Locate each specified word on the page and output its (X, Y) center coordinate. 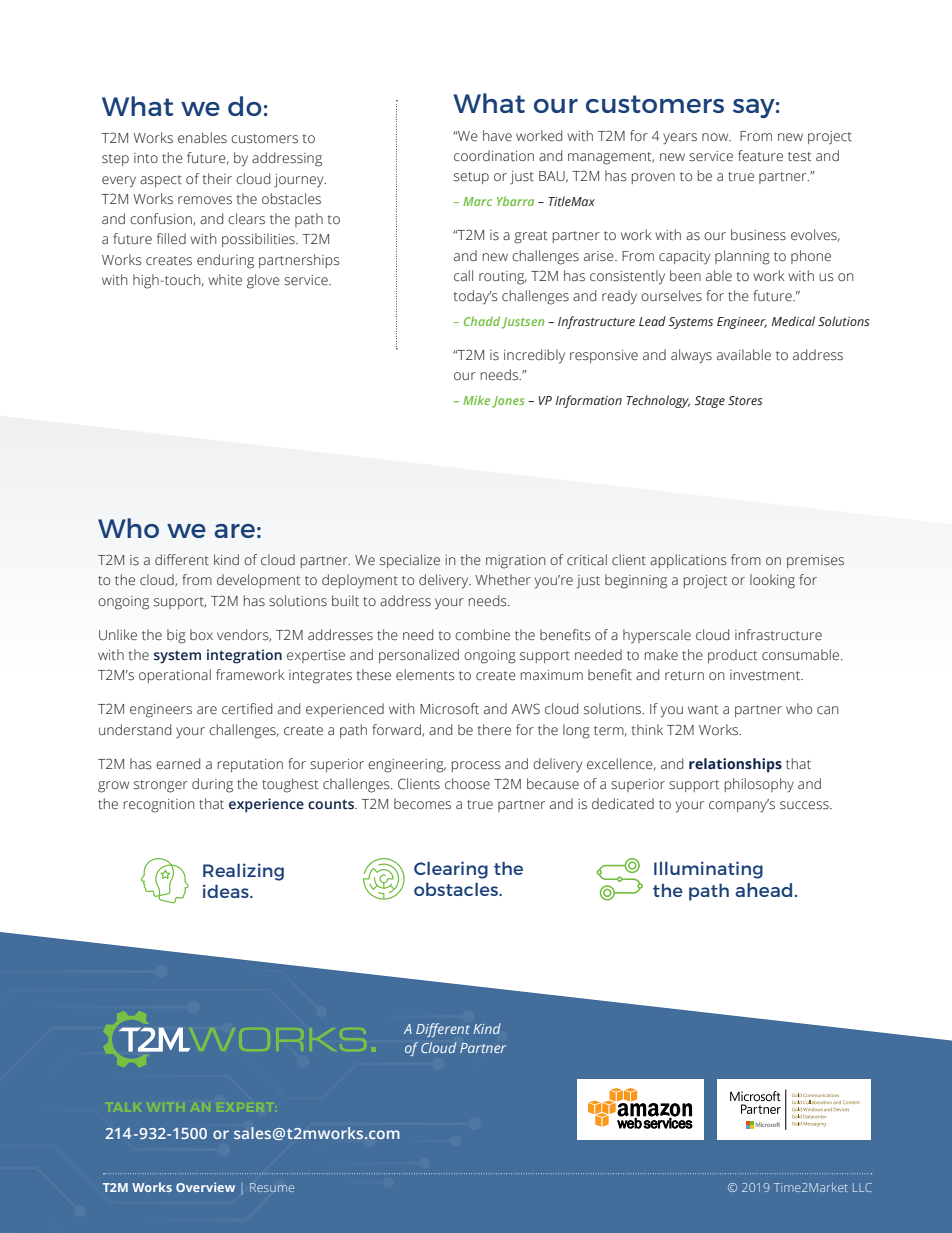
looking (772, 581)
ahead (763, 890)
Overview (205, 1187)
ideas (227, 891)
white (225, 280)
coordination (494, 156)
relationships (735, 765)
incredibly (534, 356)
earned (178, 764)
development (258, 581)
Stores (745, 400)
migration (515, 562)
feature (760, 156)
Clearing (451, 870)
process (476, 766)
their (217, 179)
